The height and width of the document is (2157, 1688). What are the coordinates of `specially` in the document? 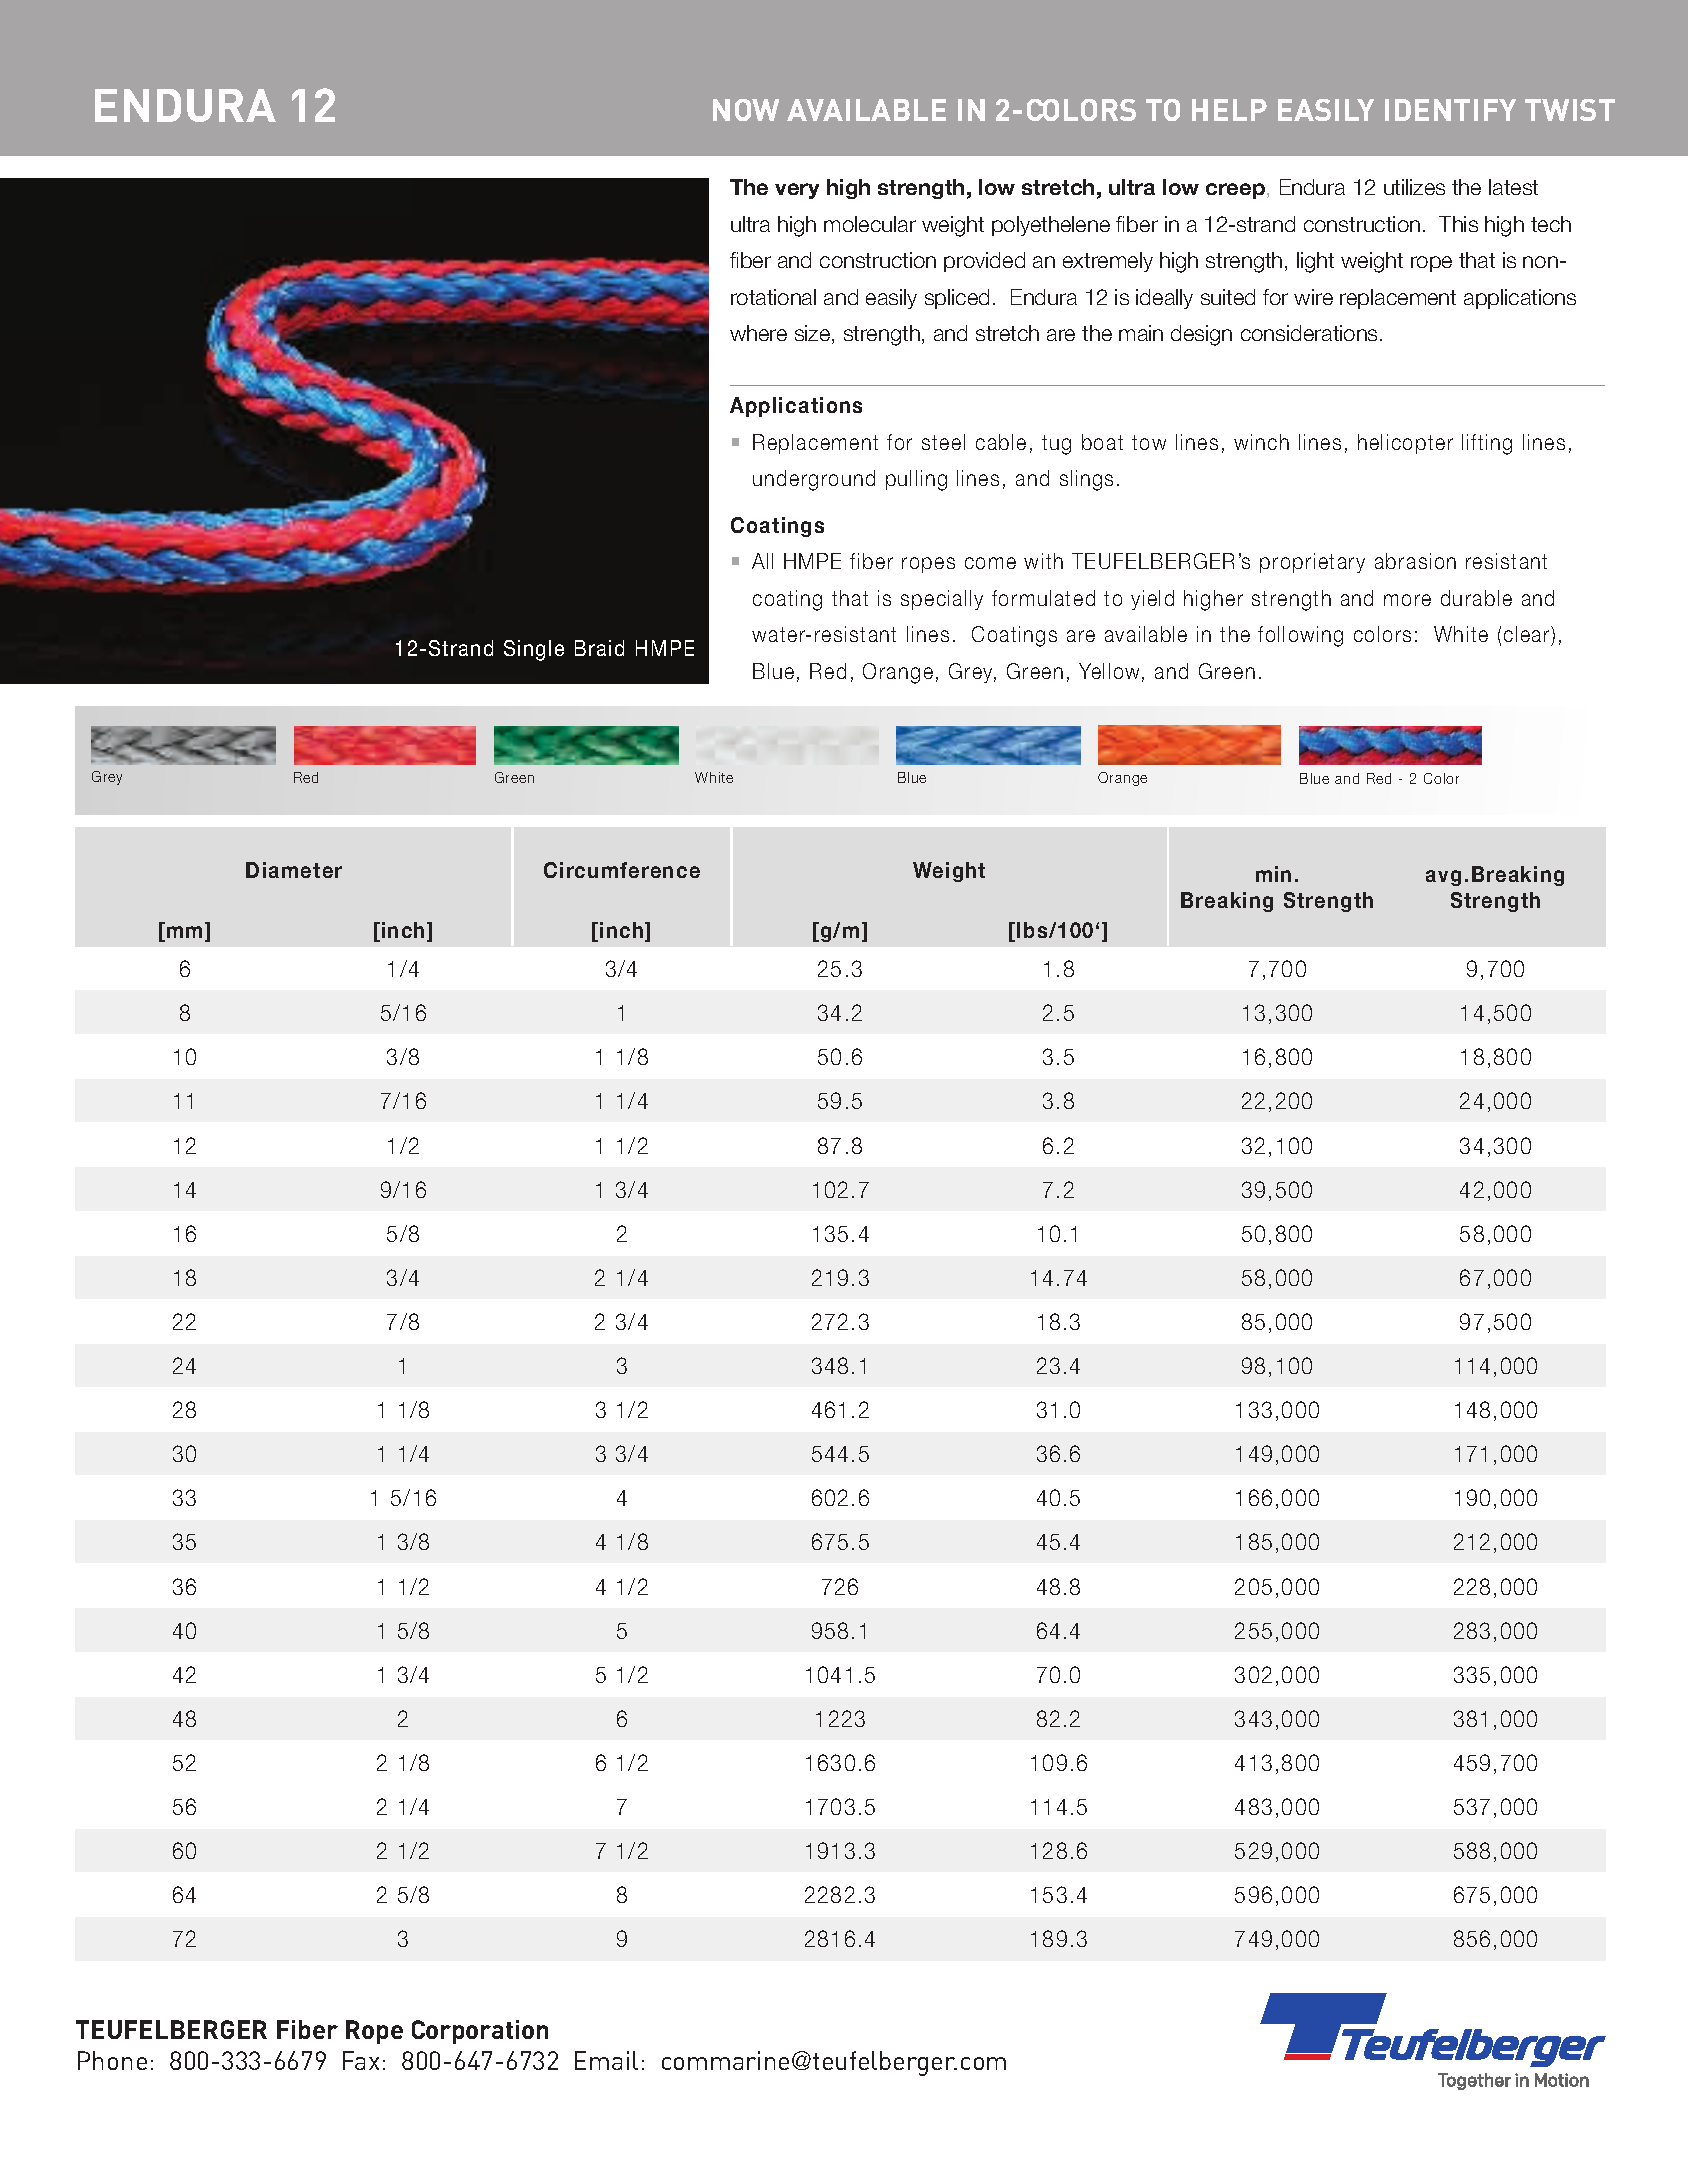 It's located at (942, 600).
